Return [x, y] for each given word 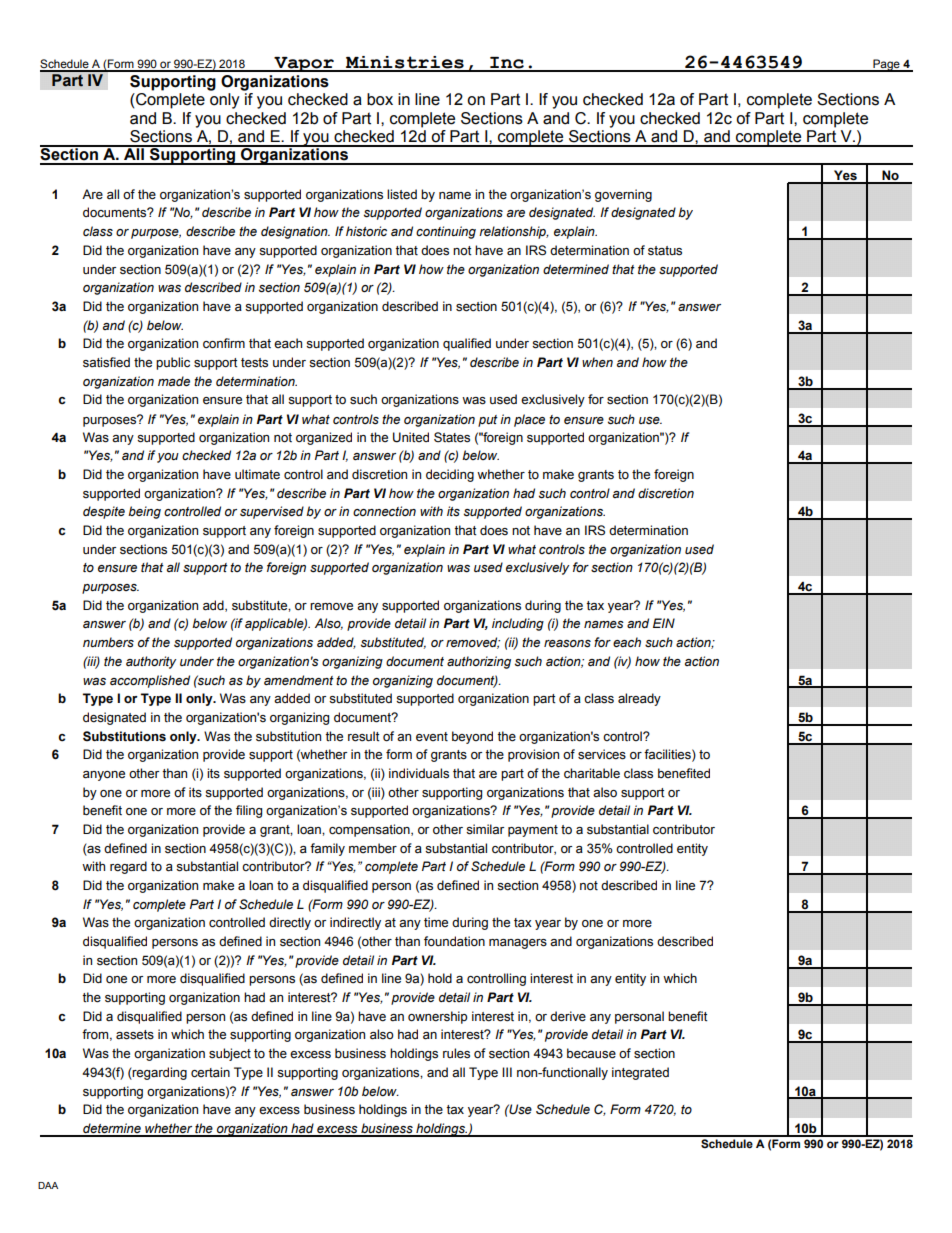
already [639, 699]
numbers [108, 642]
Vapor [304, 64]
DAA [48, 1185]
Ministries [405, 63]
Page [886, 65]
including [518, 624]
